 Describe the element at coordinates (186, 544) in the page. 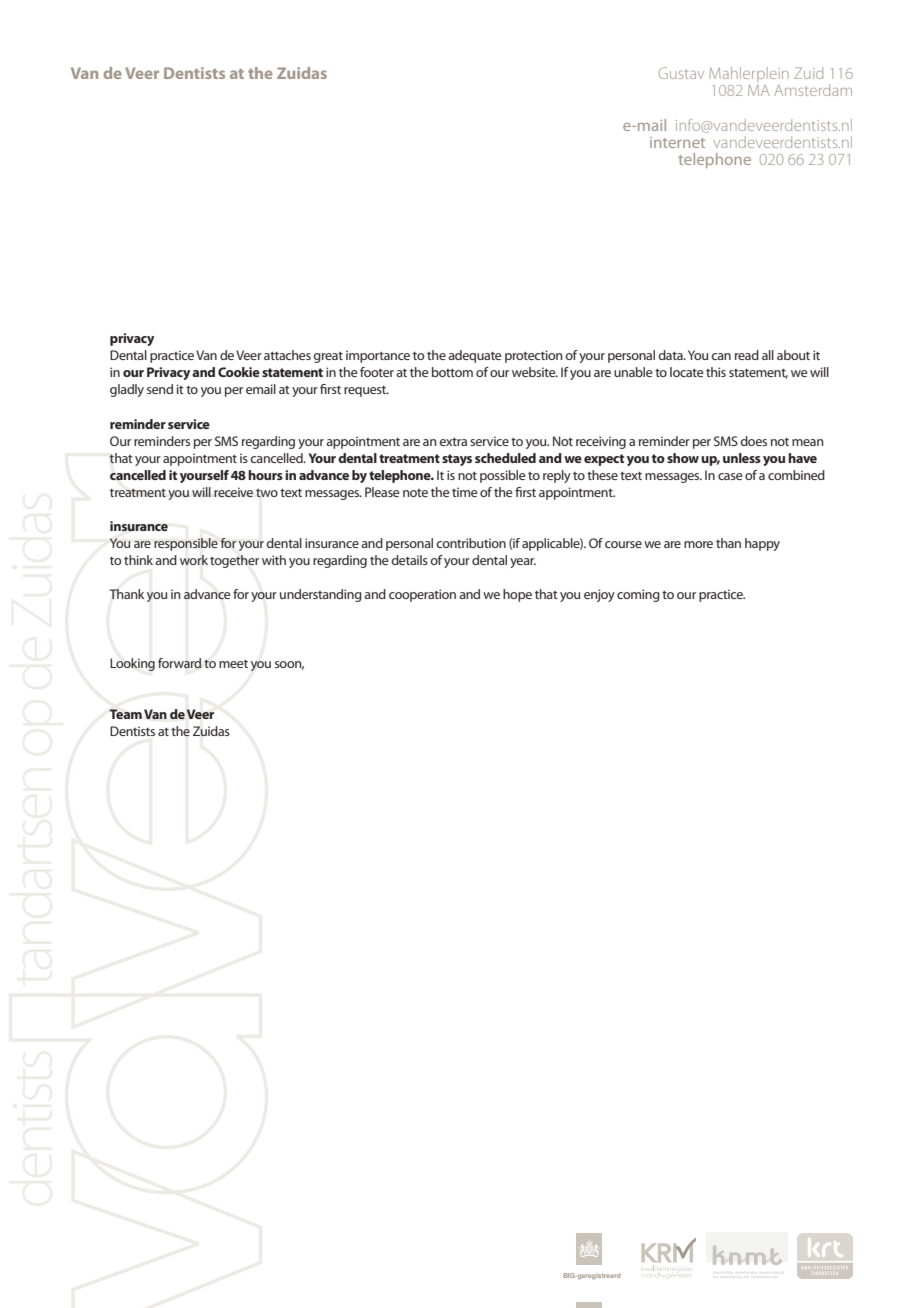

I see `responsible` at that location.
